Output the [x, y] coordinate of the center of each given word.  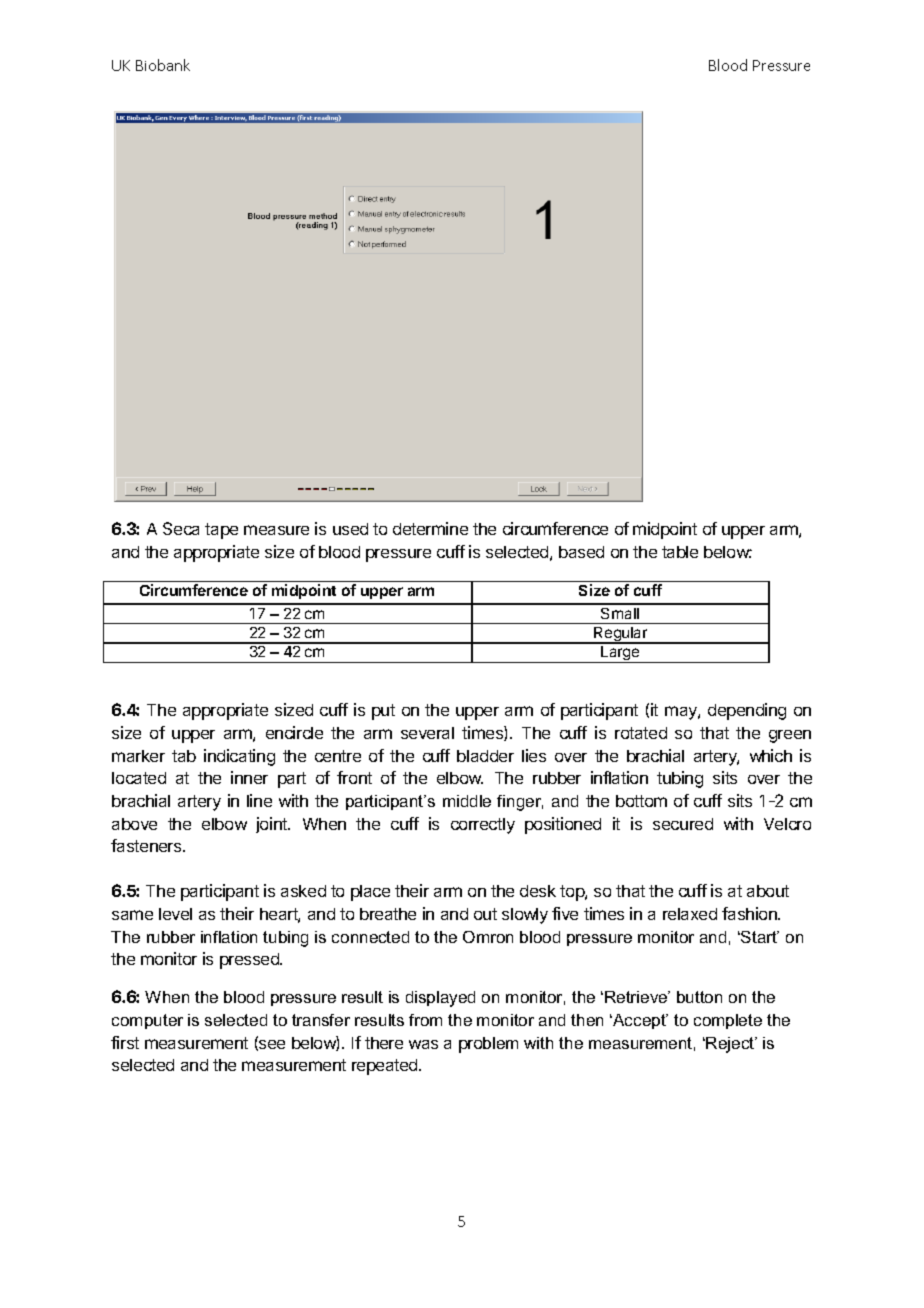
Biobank [163, 65]
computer [147, 1021]
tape [221, 531]
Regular [621, 635]
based [581, 552]
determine [430, 528]
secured [683, 824]
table [680, 552]
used [350, 529]
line [259, 800]
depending [747, 711]
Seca [181, 528]
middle [467, 801]
